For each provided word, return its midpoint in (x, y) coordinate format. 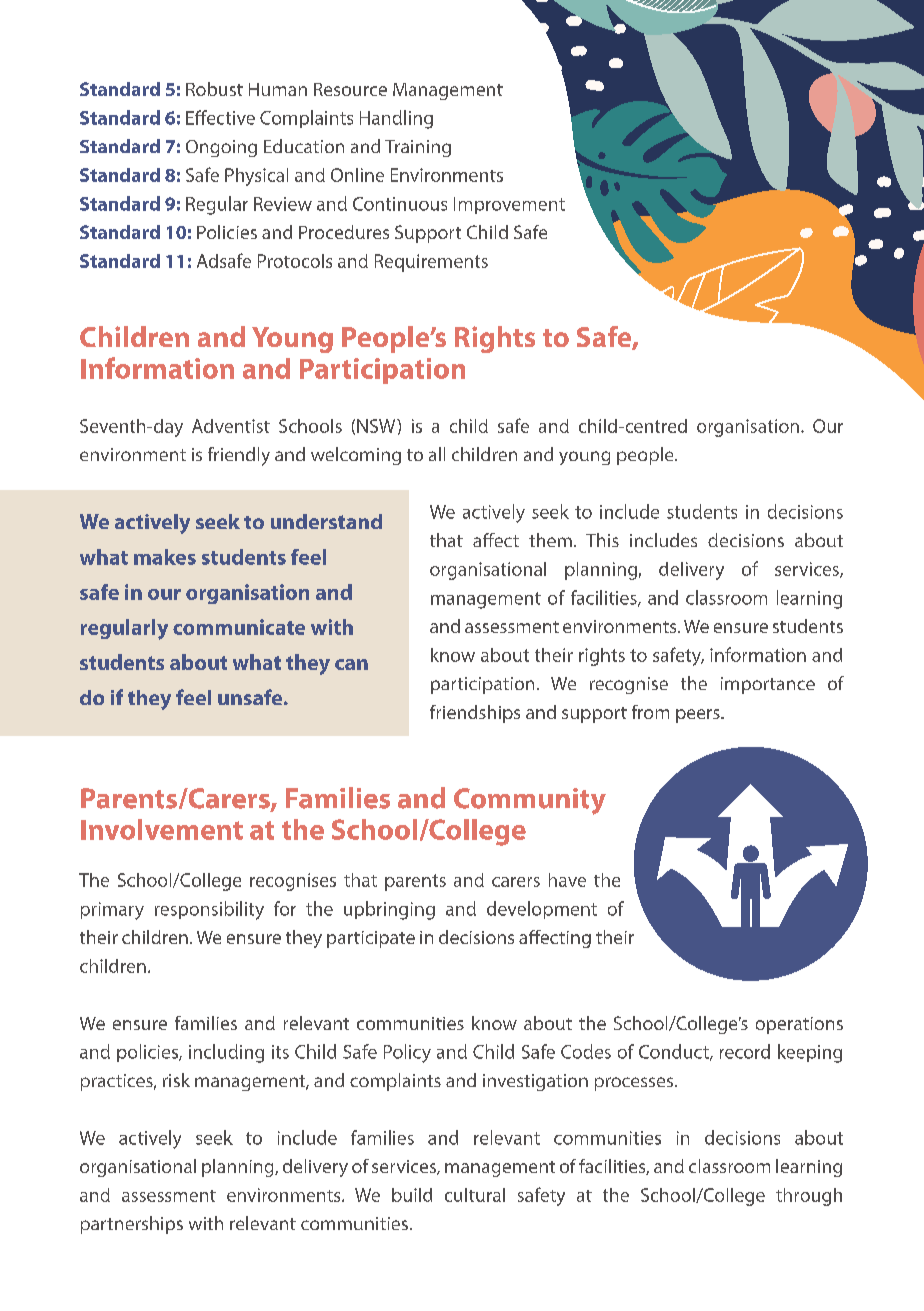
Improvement (509, 205)
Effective (220, 117)
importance (768, 685)
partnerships (132, 1225)
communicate (239, 627)
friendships (475, 714)
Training (418, 148)
